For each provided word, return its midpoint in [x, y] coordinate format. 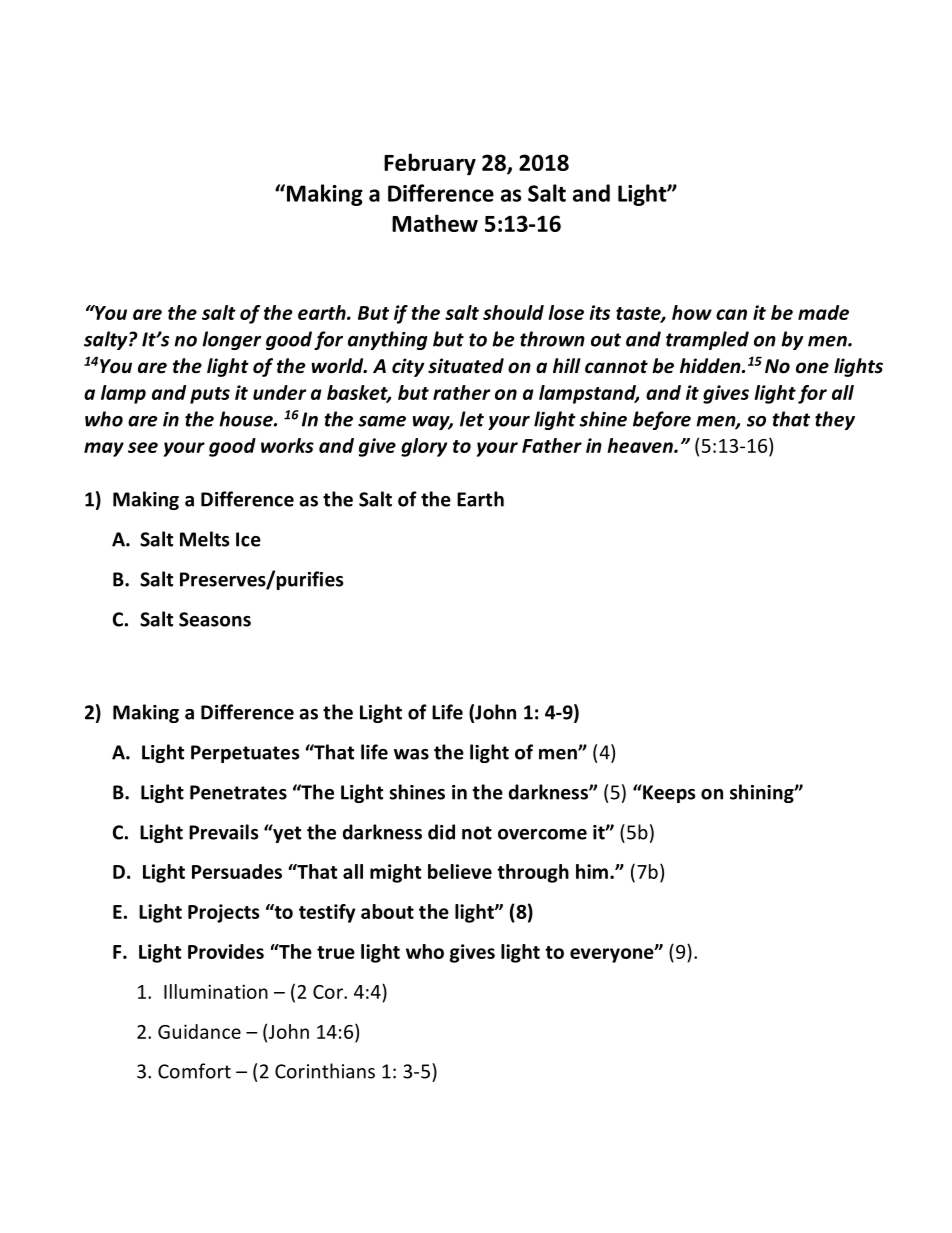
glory [424, 447]
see [143, 447]
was [411, 754]
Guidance [199, 1031]
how [692, 312]
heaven [641, 445]
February [430, 164]
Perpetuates [245, 754]
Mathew [435, 223]
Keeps [668, 793]
